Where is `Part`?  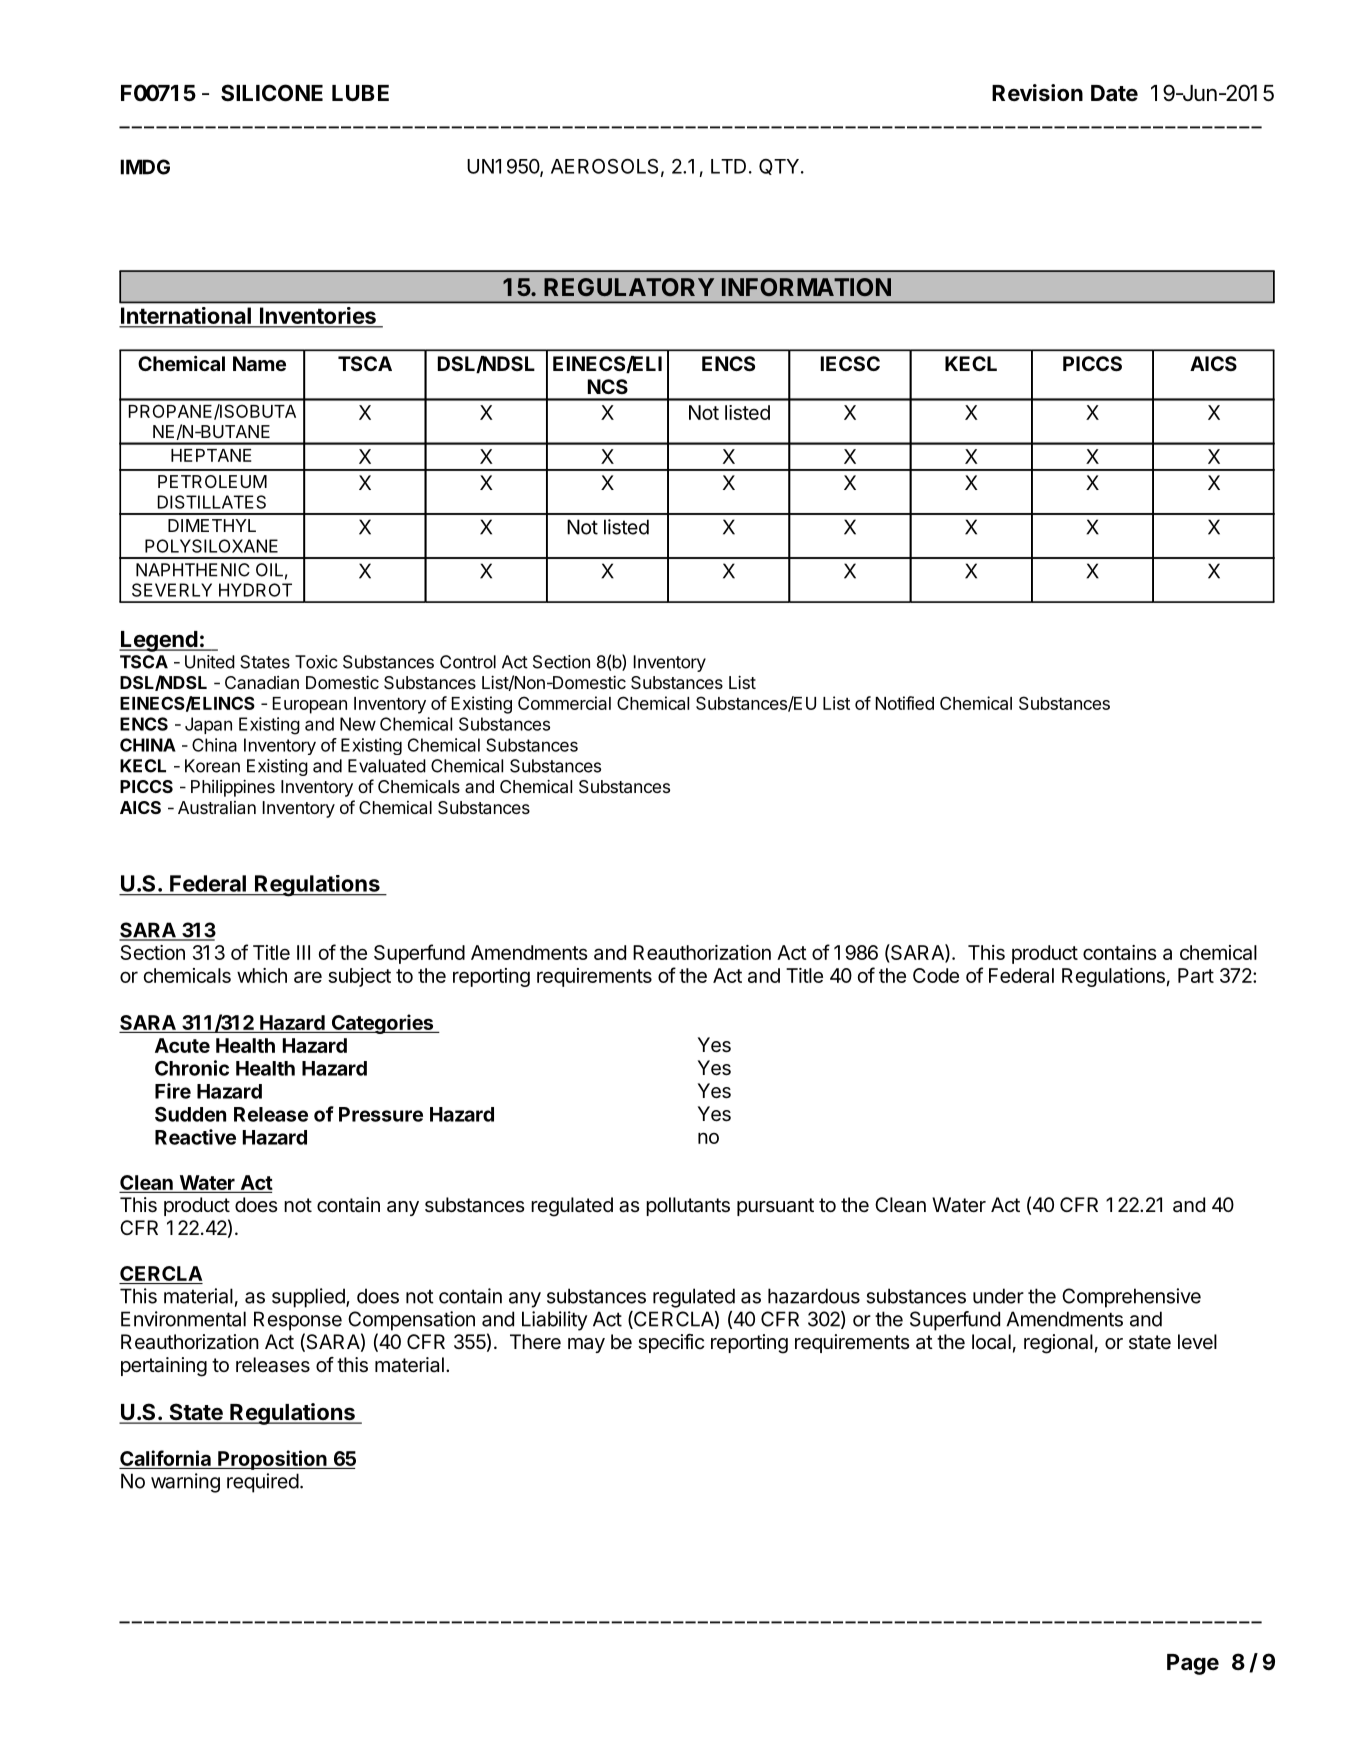 Part is located at coordinates (1196, 975).
